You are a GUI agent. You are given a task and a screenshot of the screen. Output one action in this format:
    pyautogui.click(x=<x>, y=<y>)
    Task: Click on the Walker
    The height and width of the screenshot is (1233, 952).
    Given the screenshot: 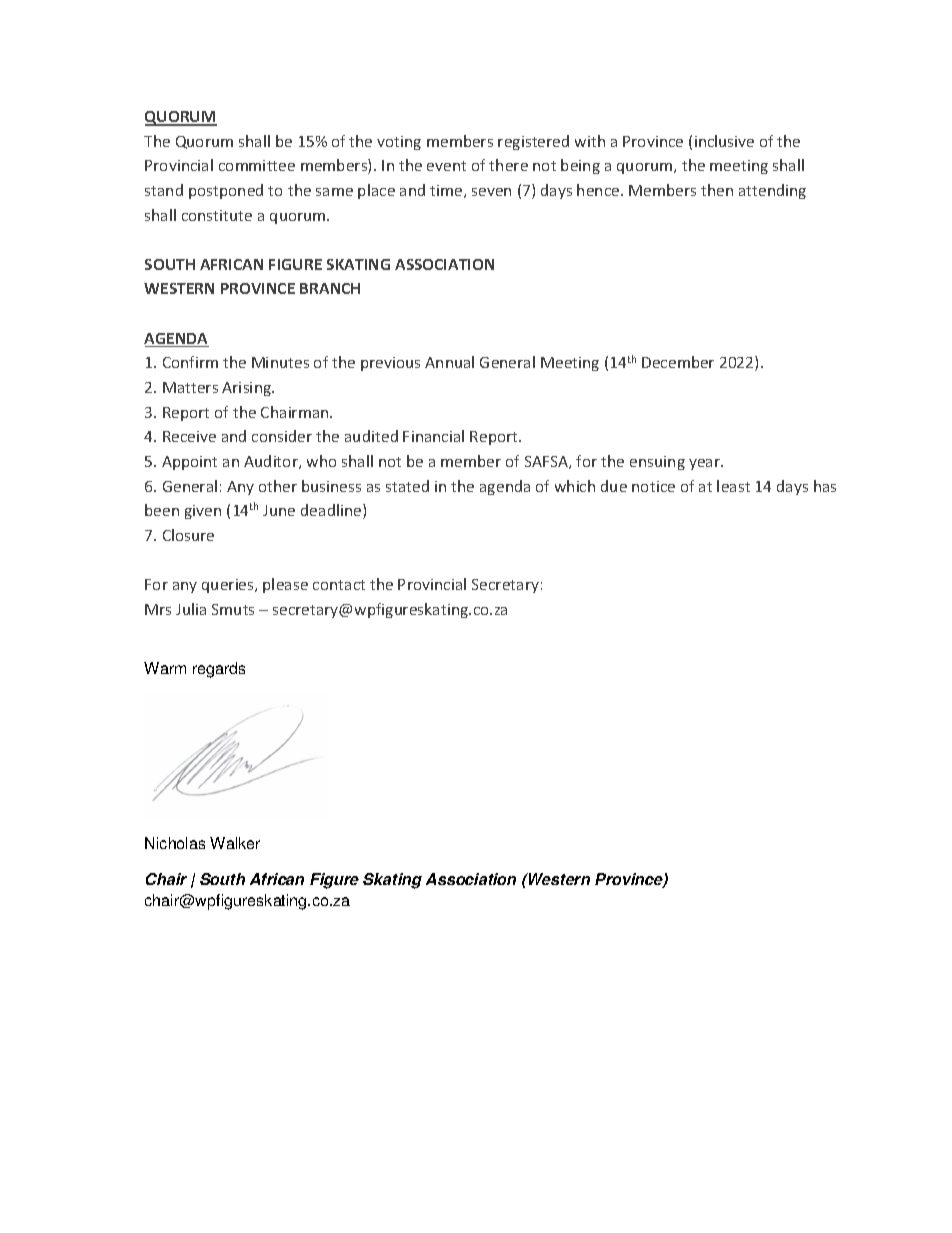 What is the action you would take?
    pyautogui.click(x=235, y=843)
